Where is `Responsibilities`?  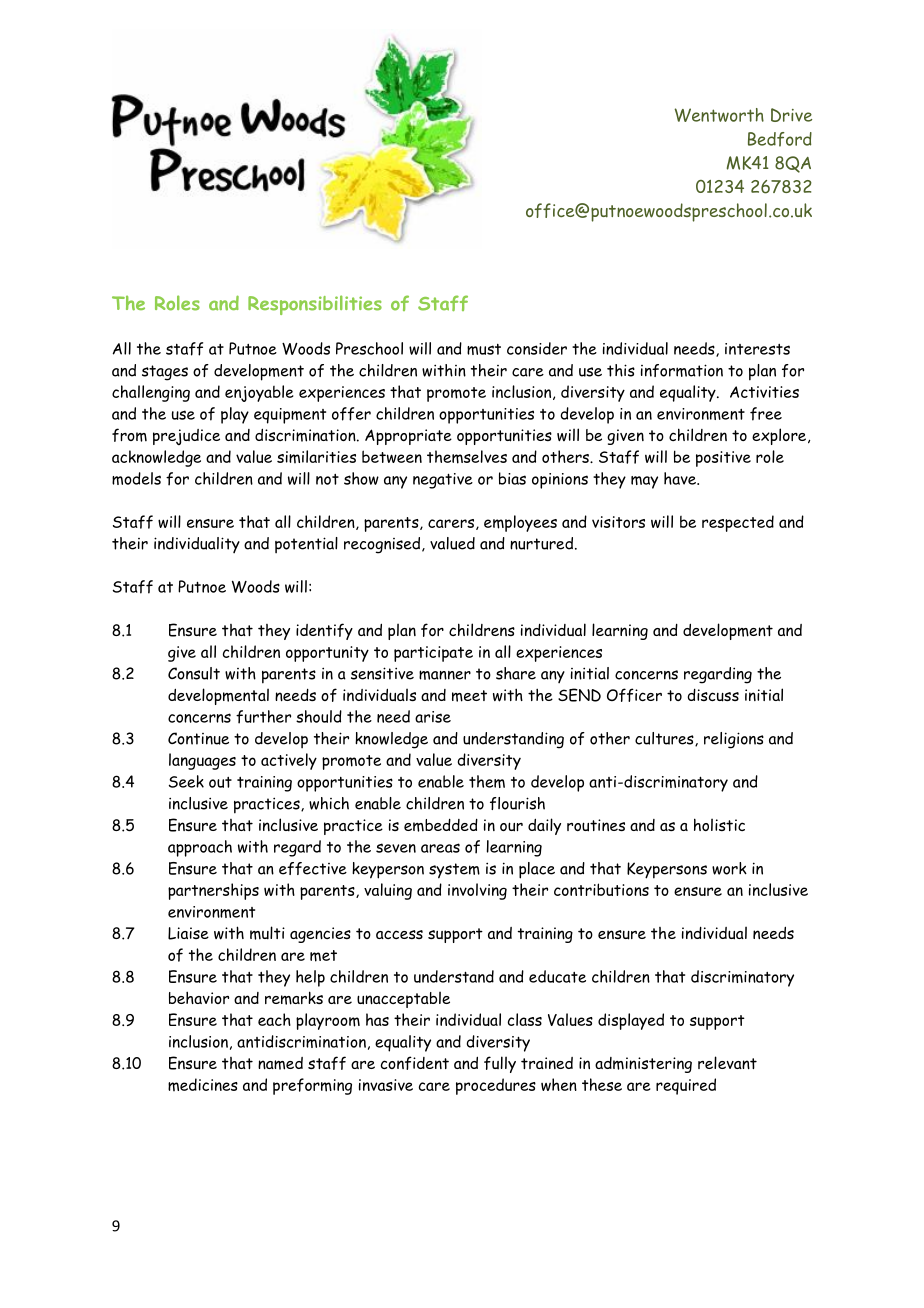
Responsibilities is located at coordinates (315, 305).
